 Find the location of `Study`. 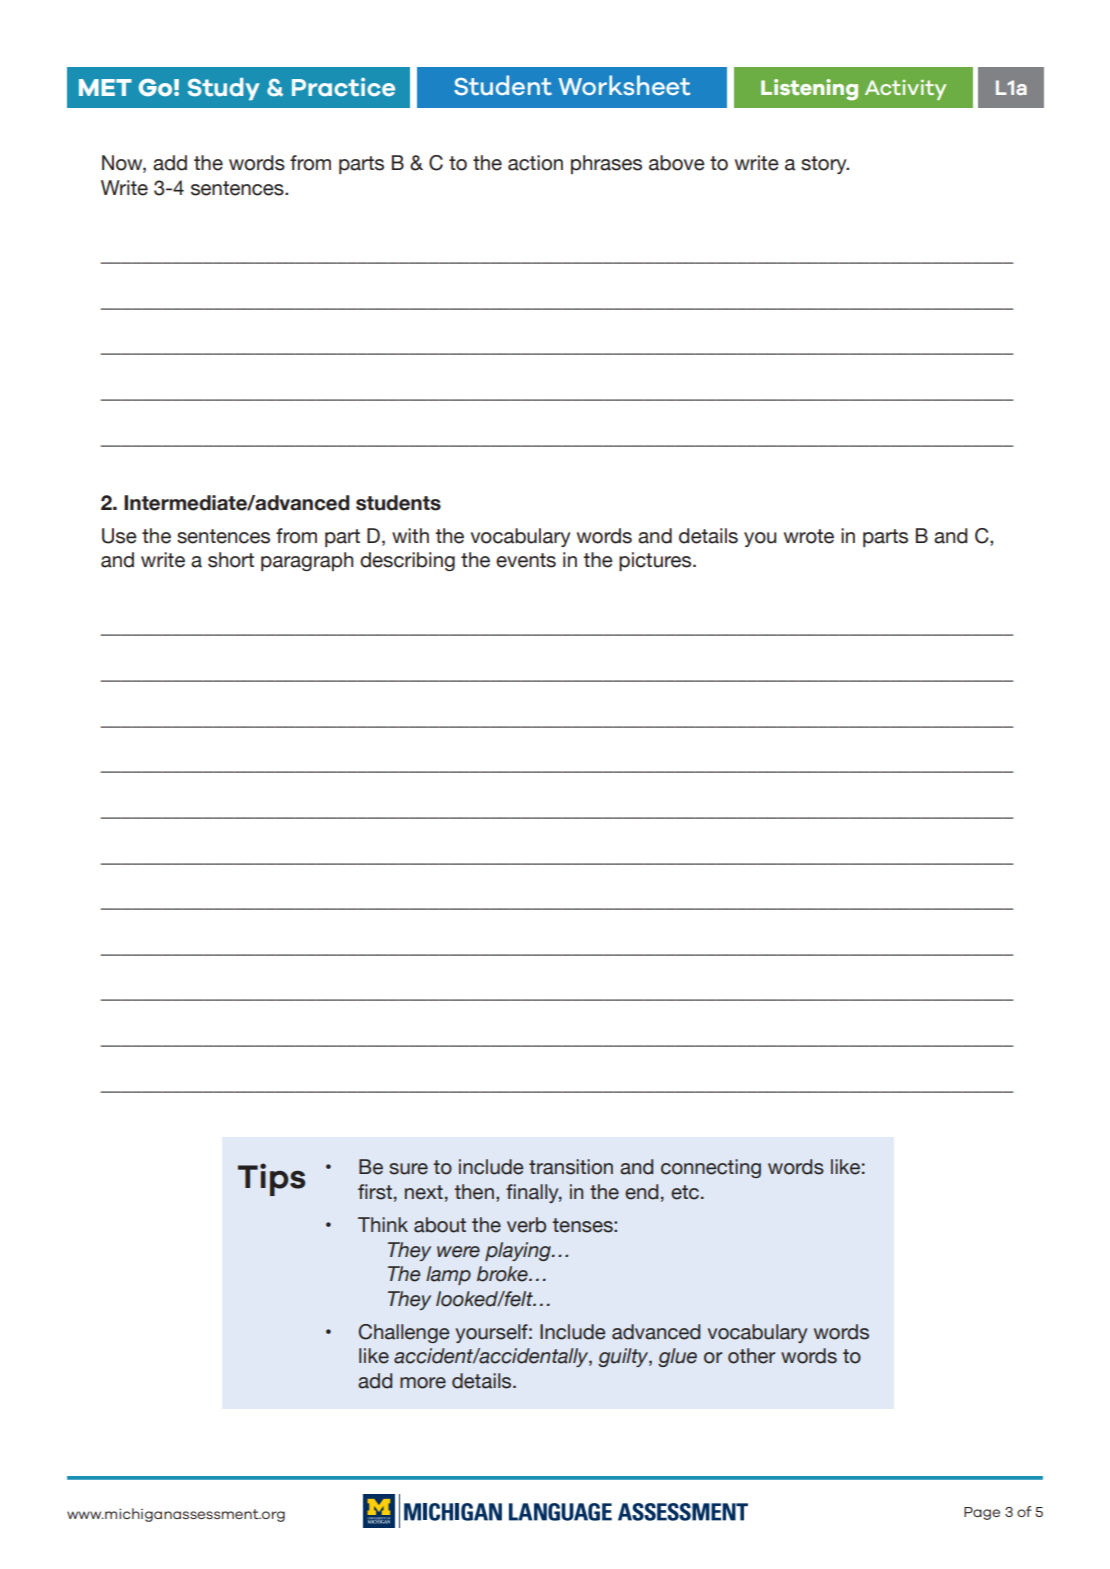

Study is located at coordinates (224, 89).
